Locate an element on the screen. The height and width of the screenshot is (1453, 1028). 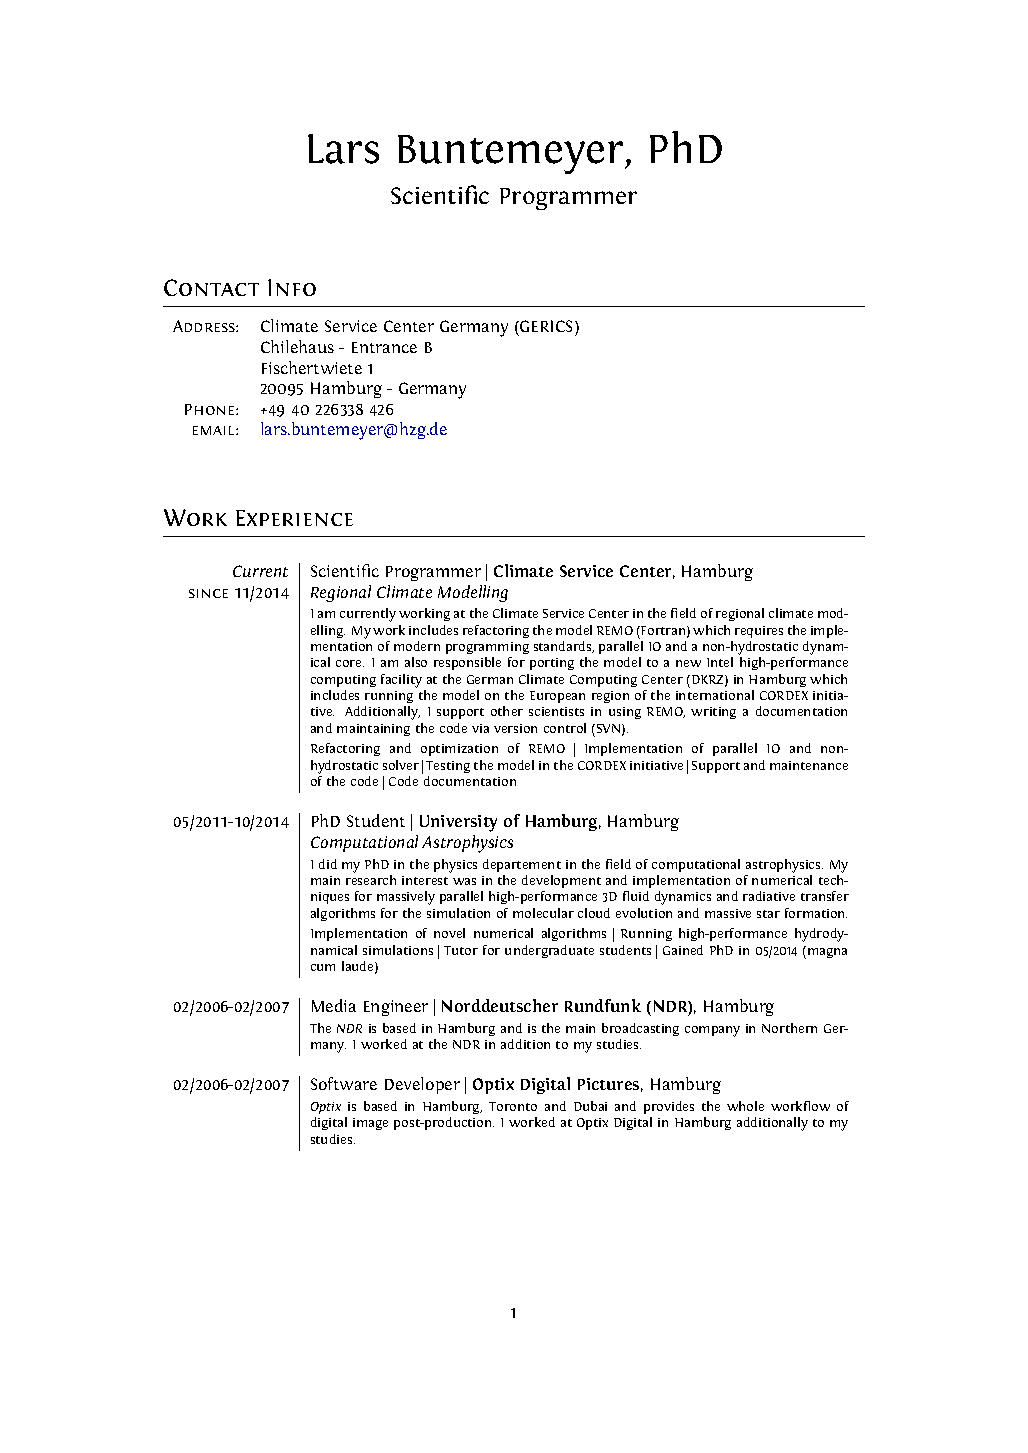
Toronto is located at coordinates (513, 1106).
